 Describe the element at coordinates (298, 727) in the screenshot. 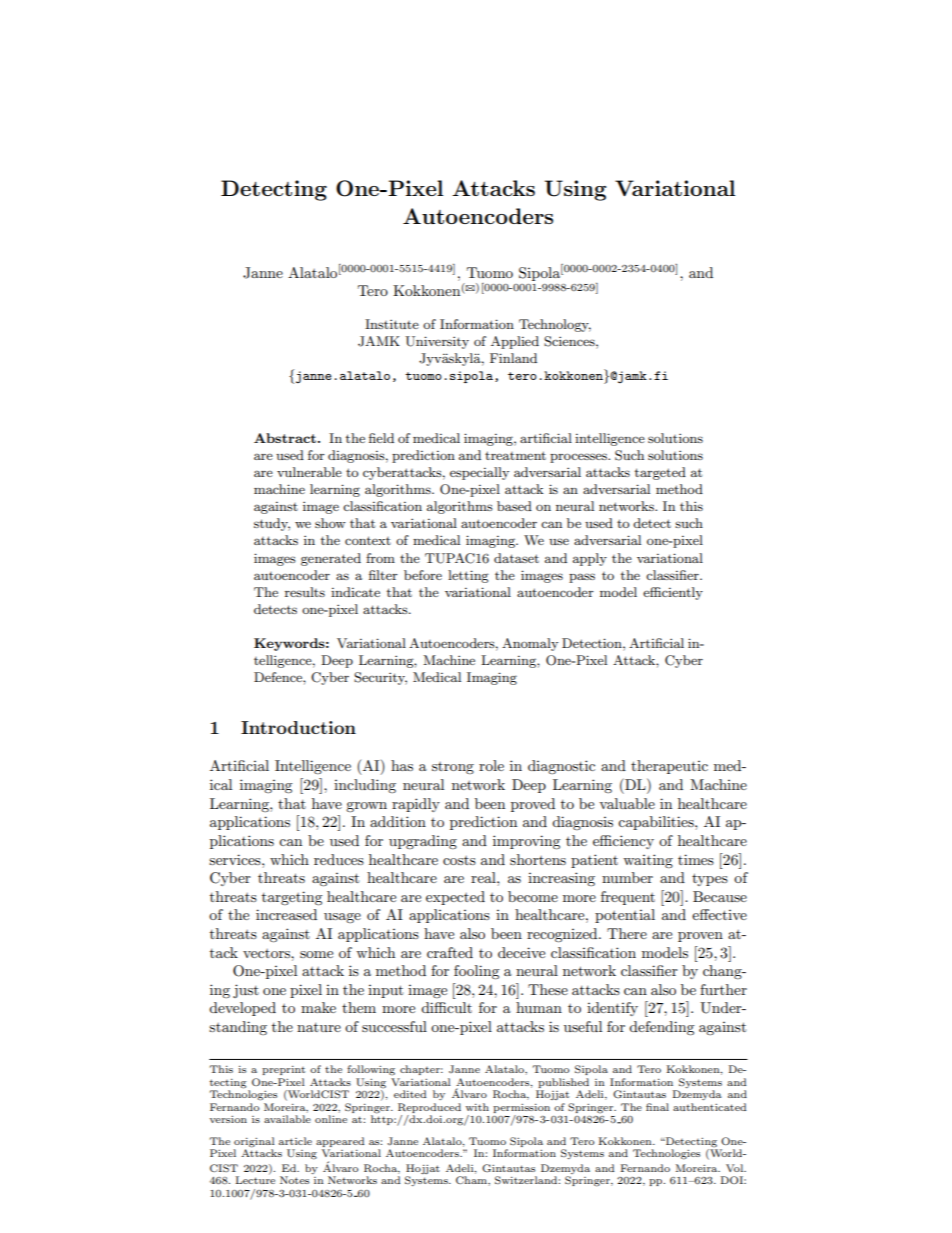

I see `Introduction` at that location.
